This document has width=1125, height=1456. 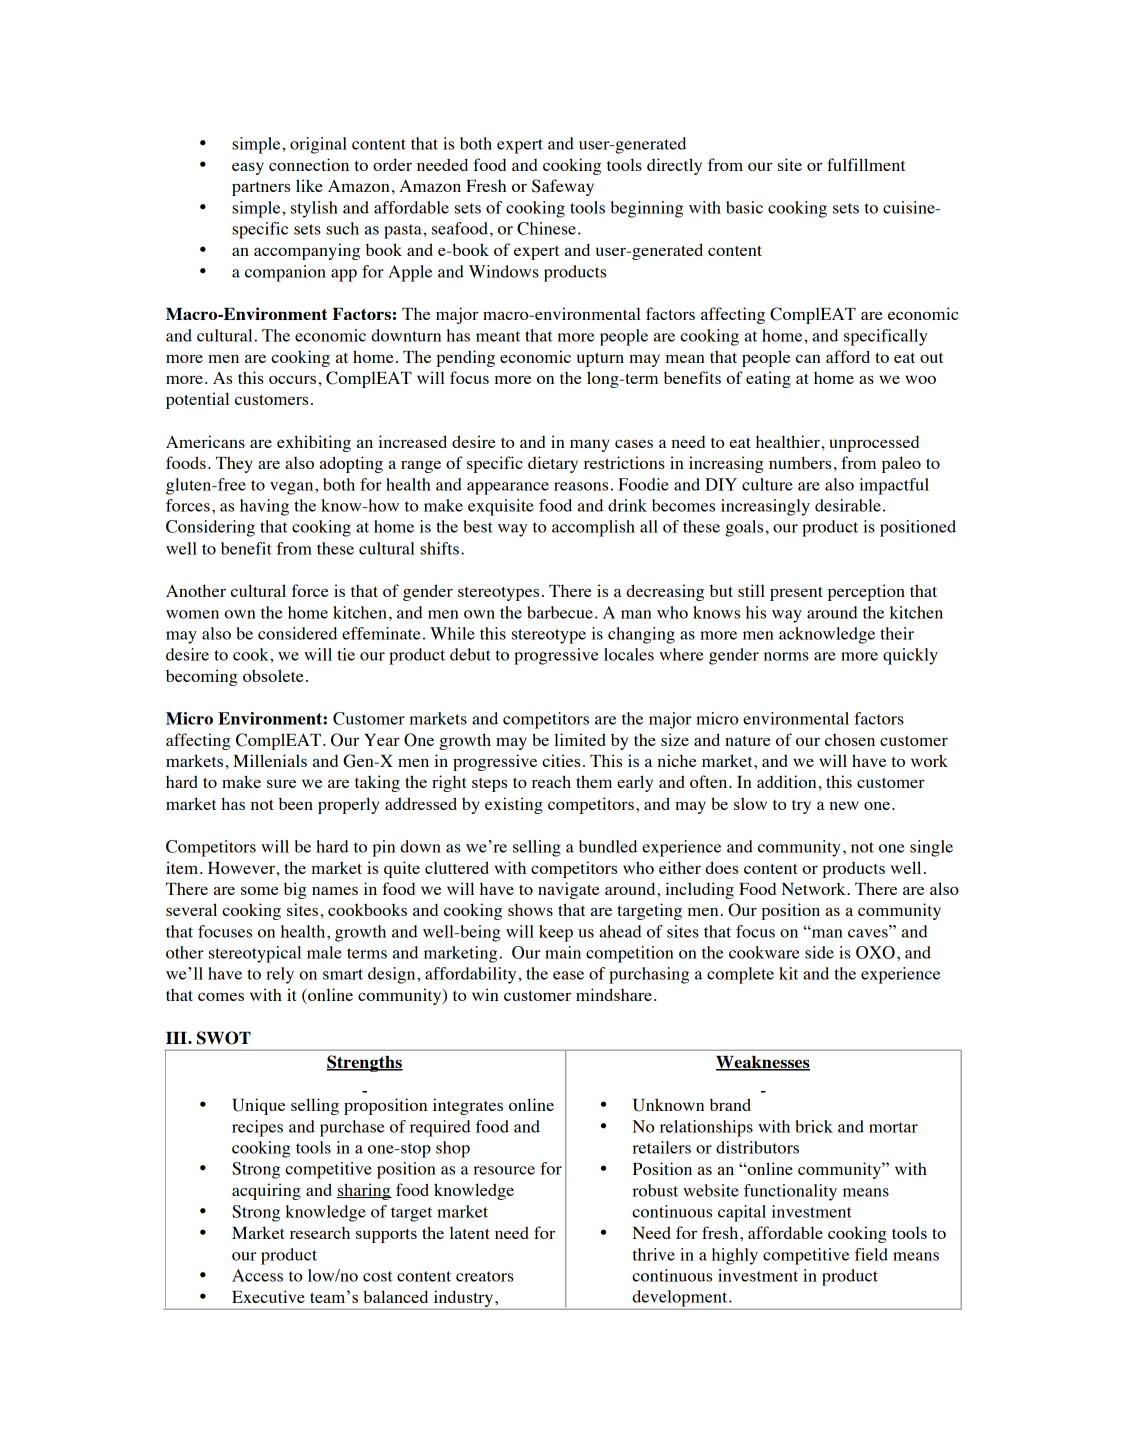 I want to click on fulfillment, so click(x=866, y=164).
